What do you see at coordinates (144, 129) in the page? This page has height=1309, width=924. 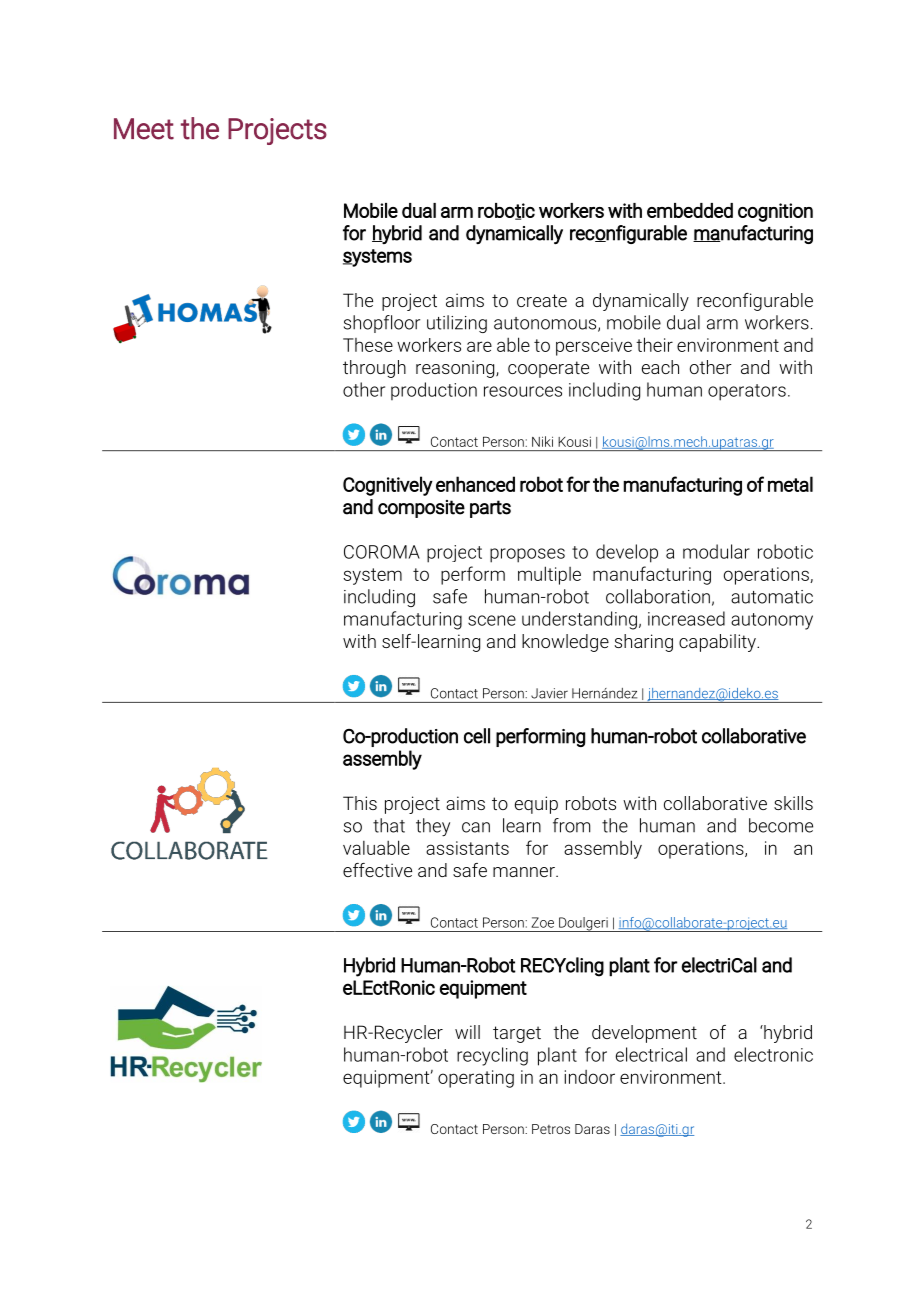 I see `Meet` at bounding box center [144, 129].
